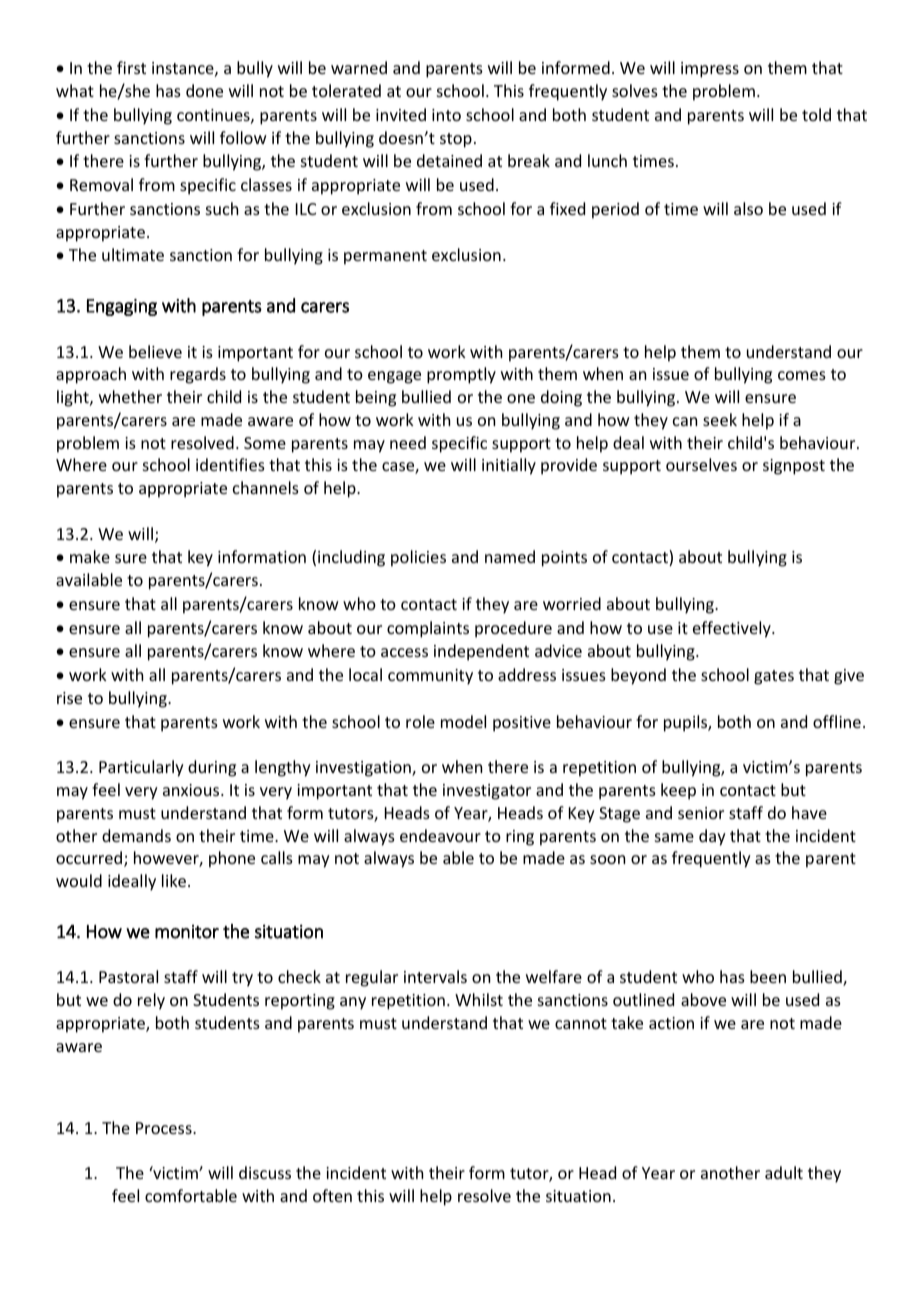 The width and height of the image is (924, 1309). What do you see at coordinates (165, 1128) in the image?
I see `Process` at bounding box center [165, 1128].
